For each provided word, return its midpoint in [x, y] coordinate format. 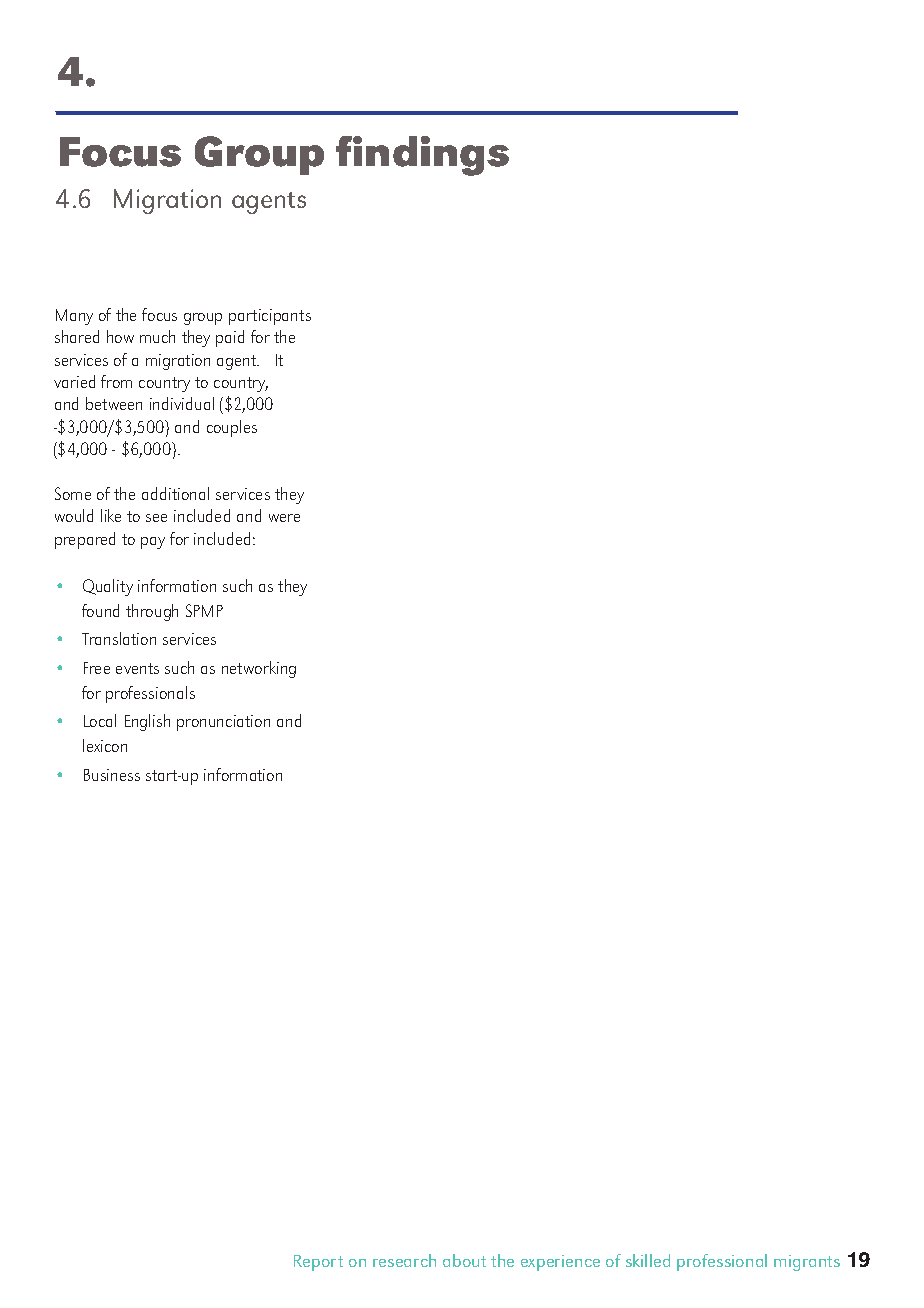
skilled [648, 1260]
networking [259, 669]
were [284, 518]
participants [270, 317]
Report [318, 1263]
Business [112, 775]
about [464, 1260]
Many [74, 317]
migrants [807, 1263]
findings [422, 156]
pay [153, 543]
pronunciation [223, 723]
